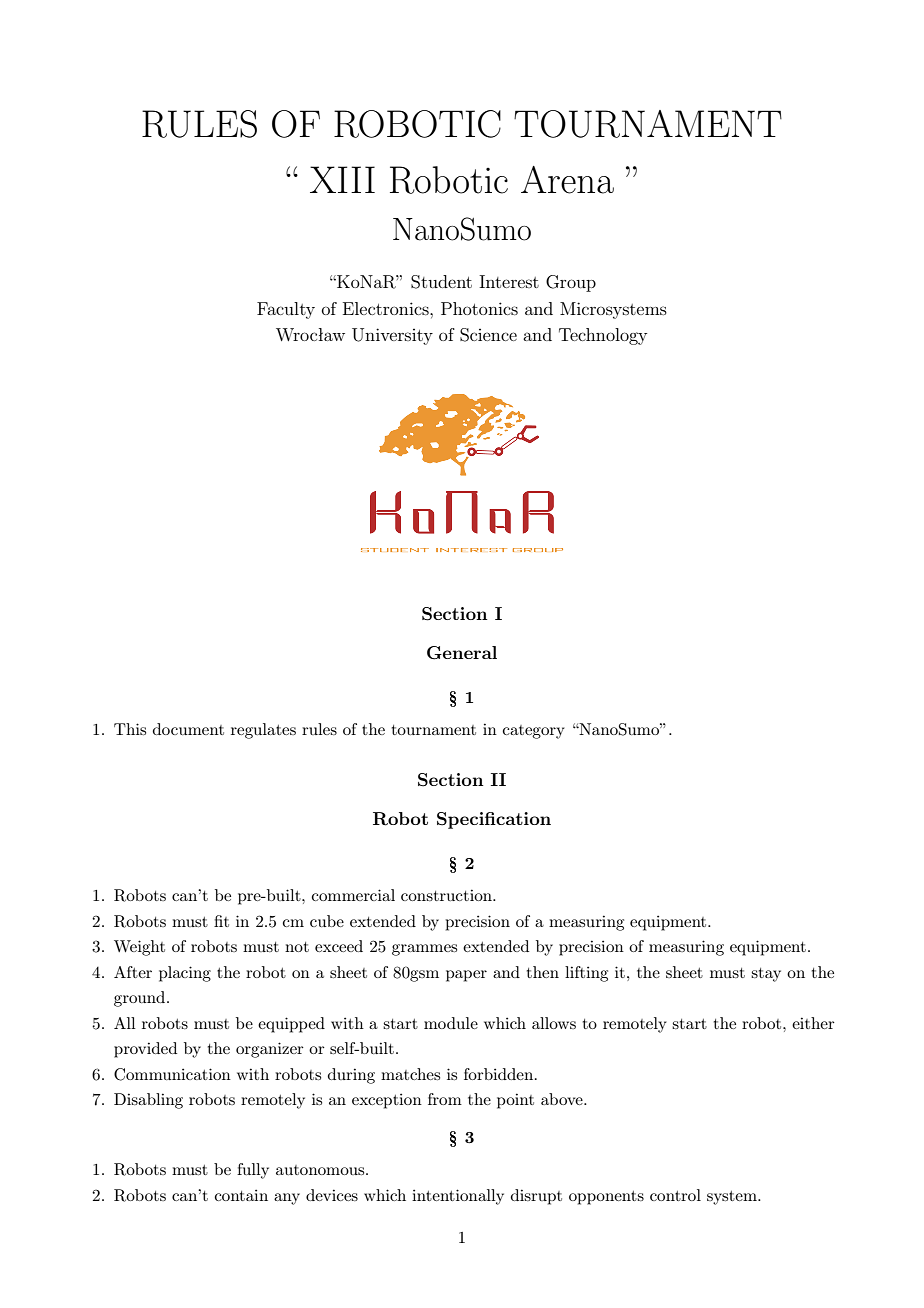 Image resolution: width=924 pixels, height=1308 pixels. Describe the element at coordinates (462, 653) in the screenshot. I see `General` at that location.
